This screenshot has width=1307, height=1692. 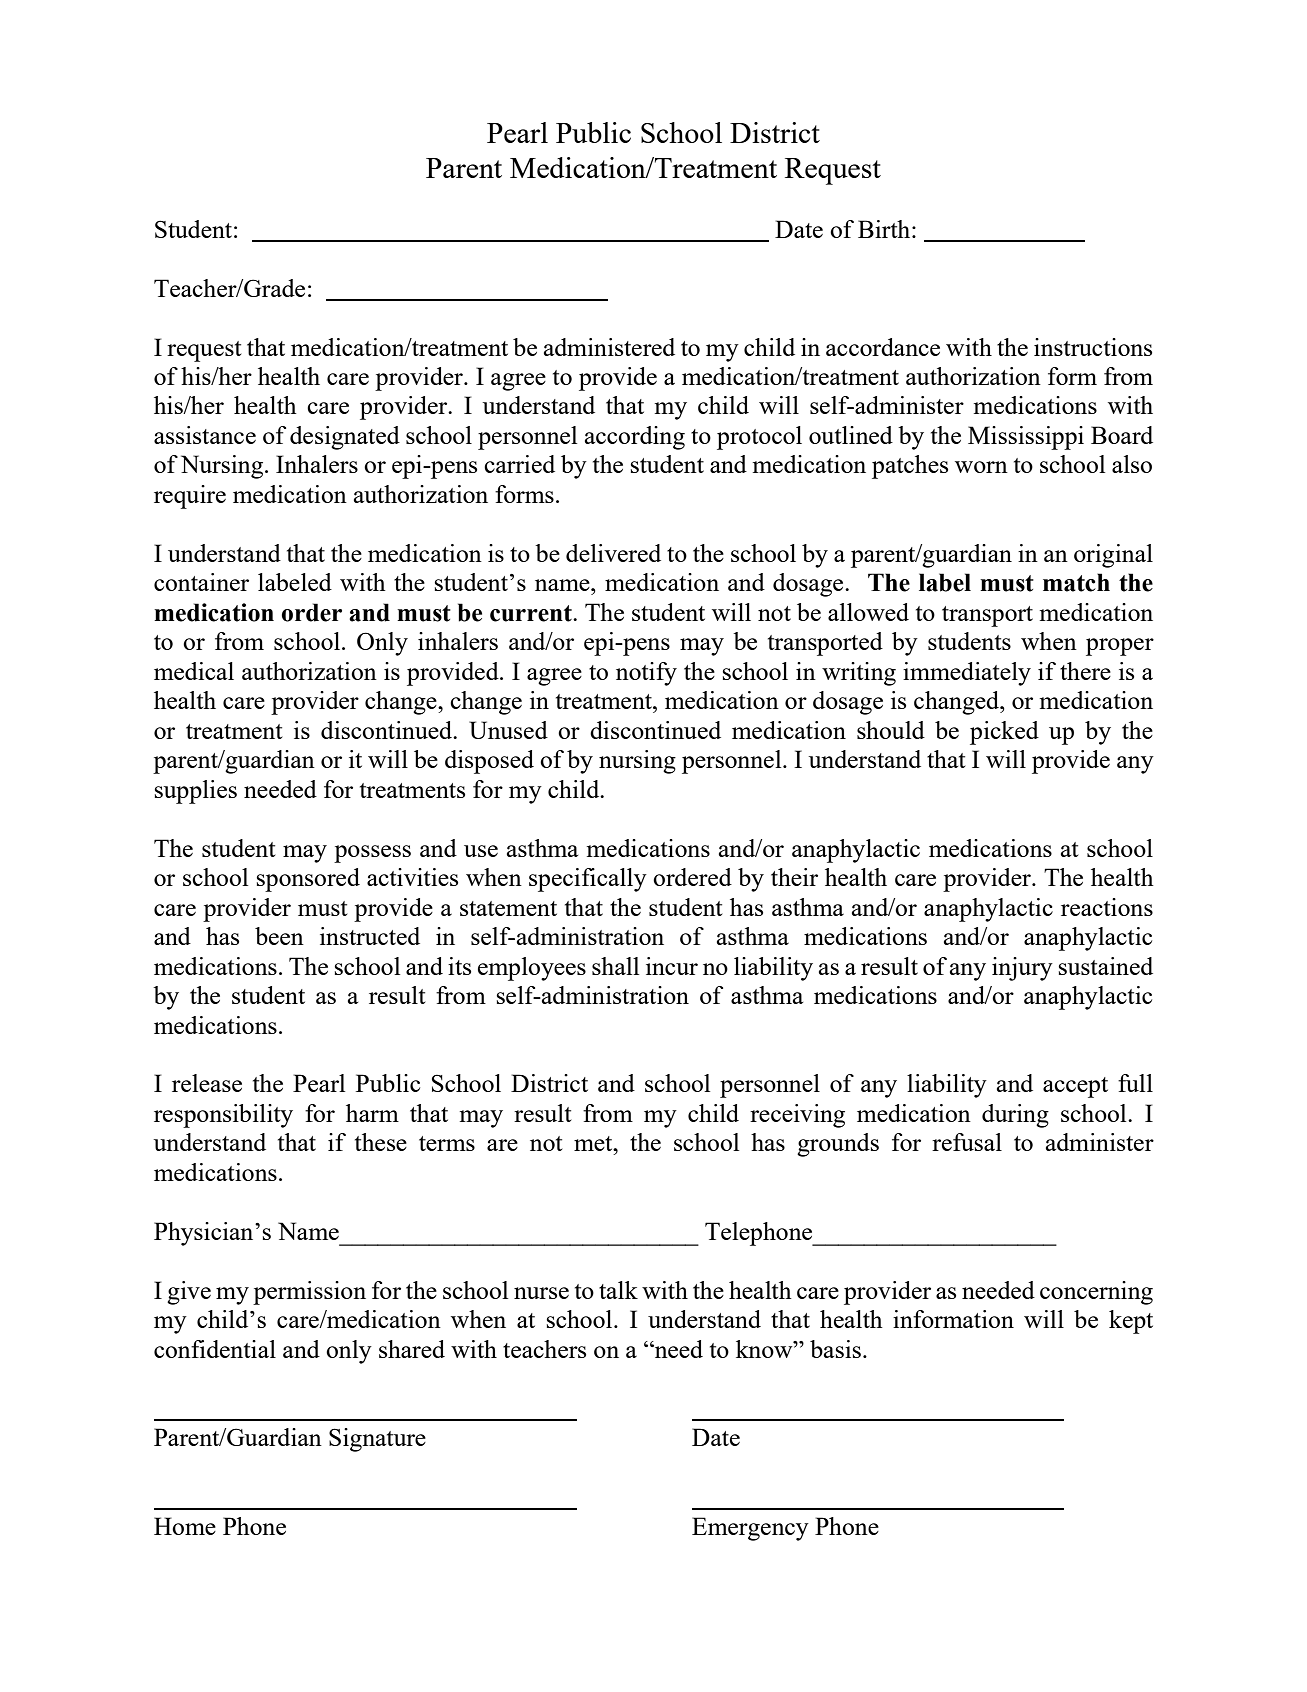 I want to click on Signature, so click(x=377, y=1440).
